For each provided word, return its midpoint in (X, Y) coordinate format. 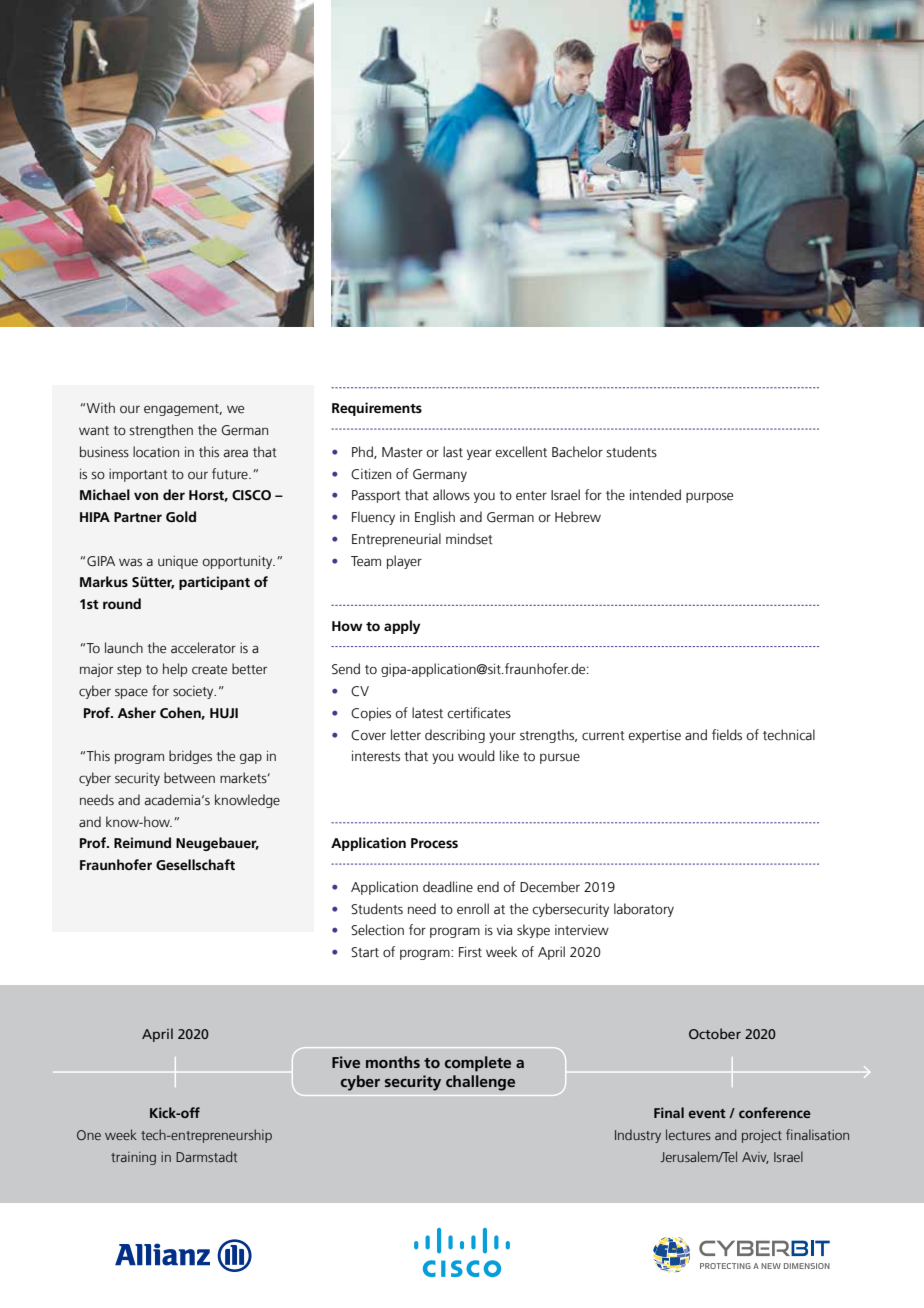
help (175, 670)
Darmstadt (206, 1156)
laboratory (644, 910)
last (453, 452)
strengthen (161, 431)
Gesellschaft (195, 864)
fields (727, 735)
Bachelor (577, 452)
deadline (448, 887)
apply (402, 627)
